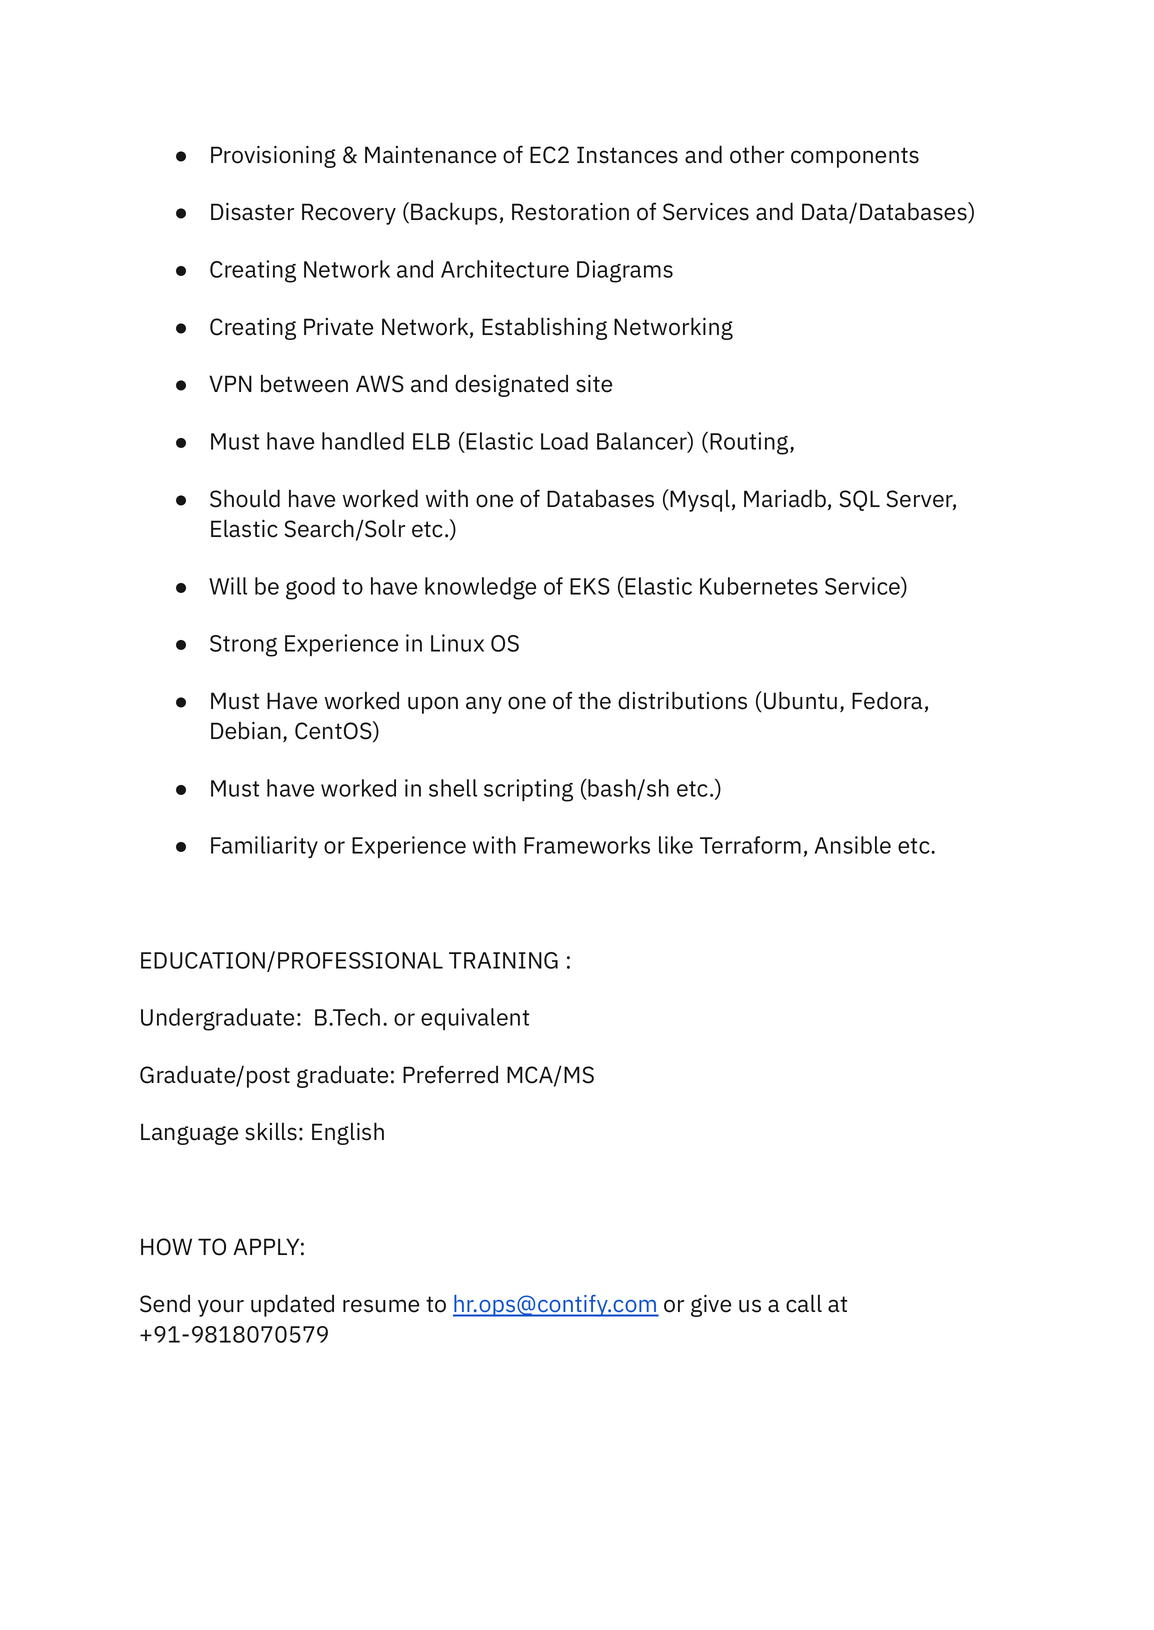 This screenshot has width=1154, height=1630. I want to click on resume, so click(381, 1306).
